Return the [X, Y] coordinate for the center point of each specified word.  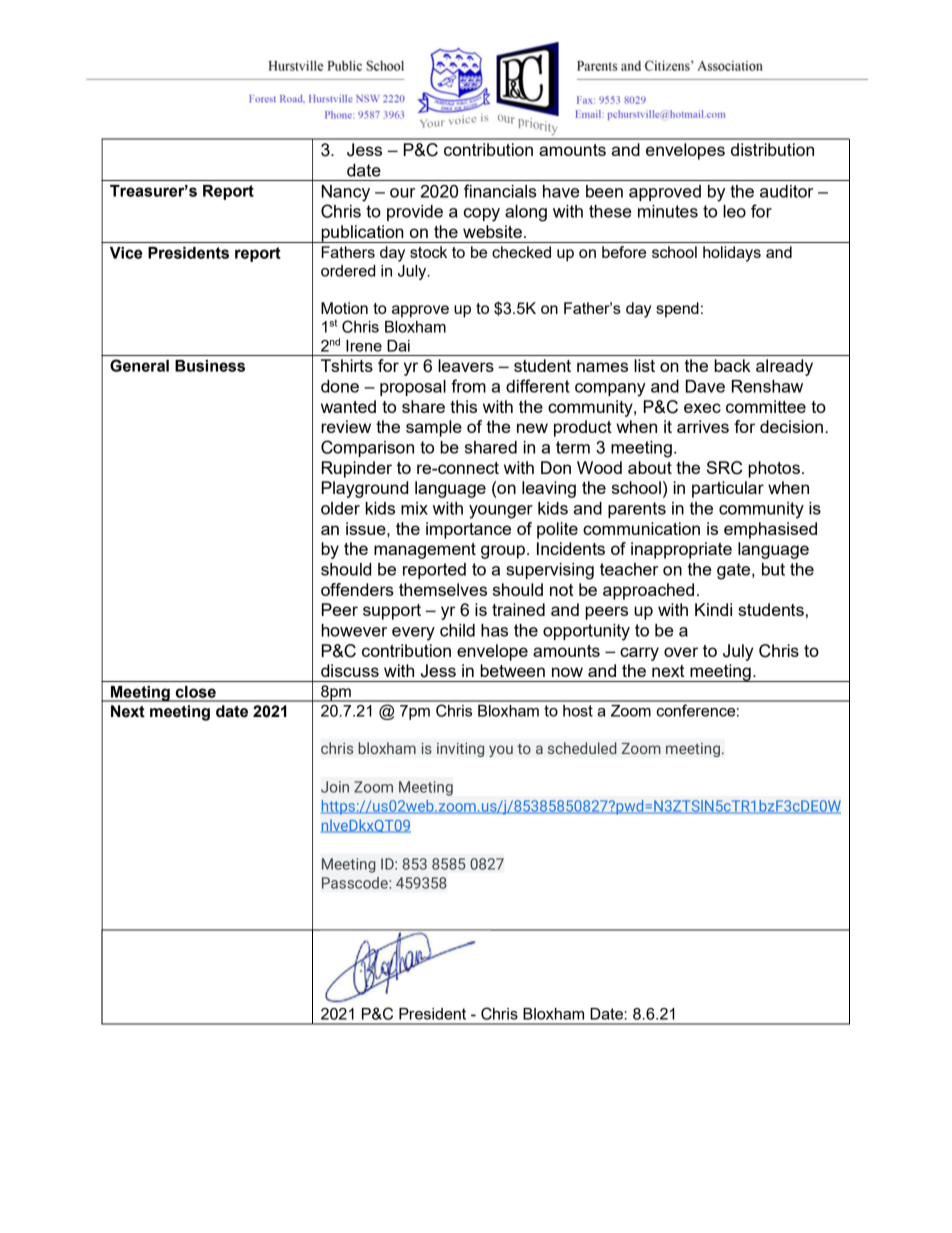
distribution [772, 149]
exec [702, 408]
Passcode [356, 883]
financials [500, 191]
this [463, 406]
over [681, 652]
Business [210, 366]
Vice [126, 253]
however [354, 630]
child [457, 630]
